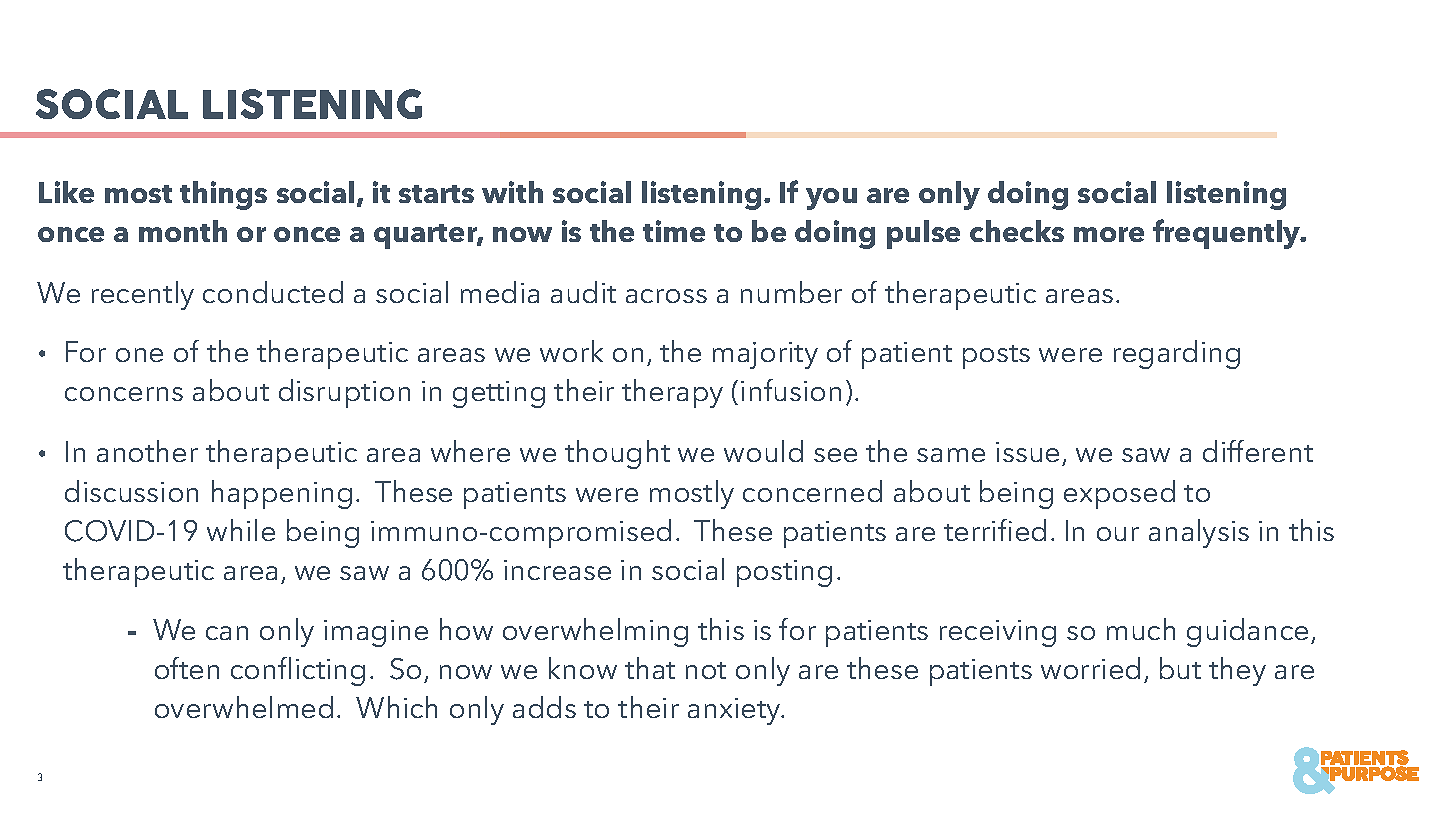  Describe the element at coordinates (244, 707) in the document. I see `overwhelmed` at that location.
